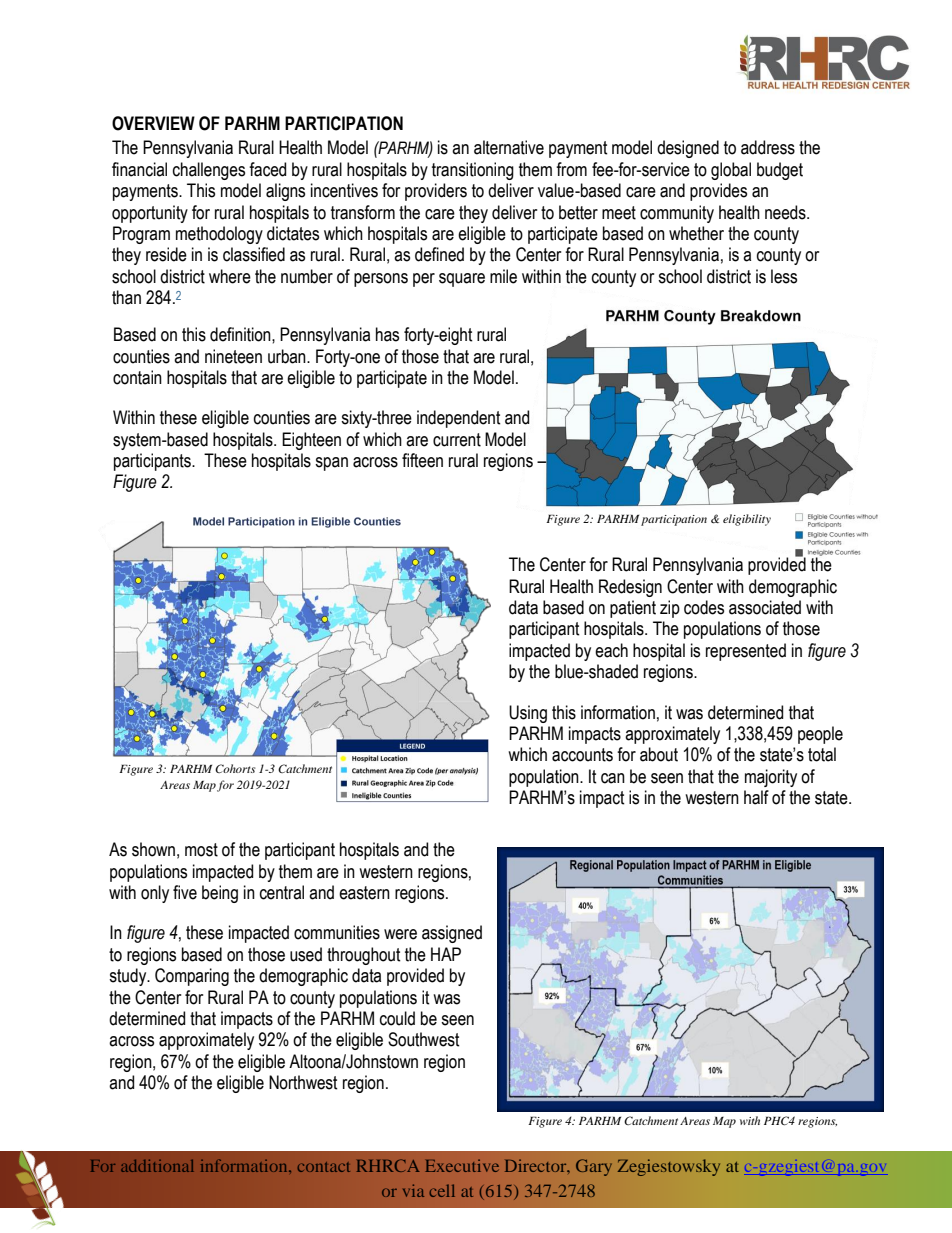 This document has height=1233, width=952. What do you see at coordinates (220, 894) in the document?
I see `being` at bounding box center [220, 894].
